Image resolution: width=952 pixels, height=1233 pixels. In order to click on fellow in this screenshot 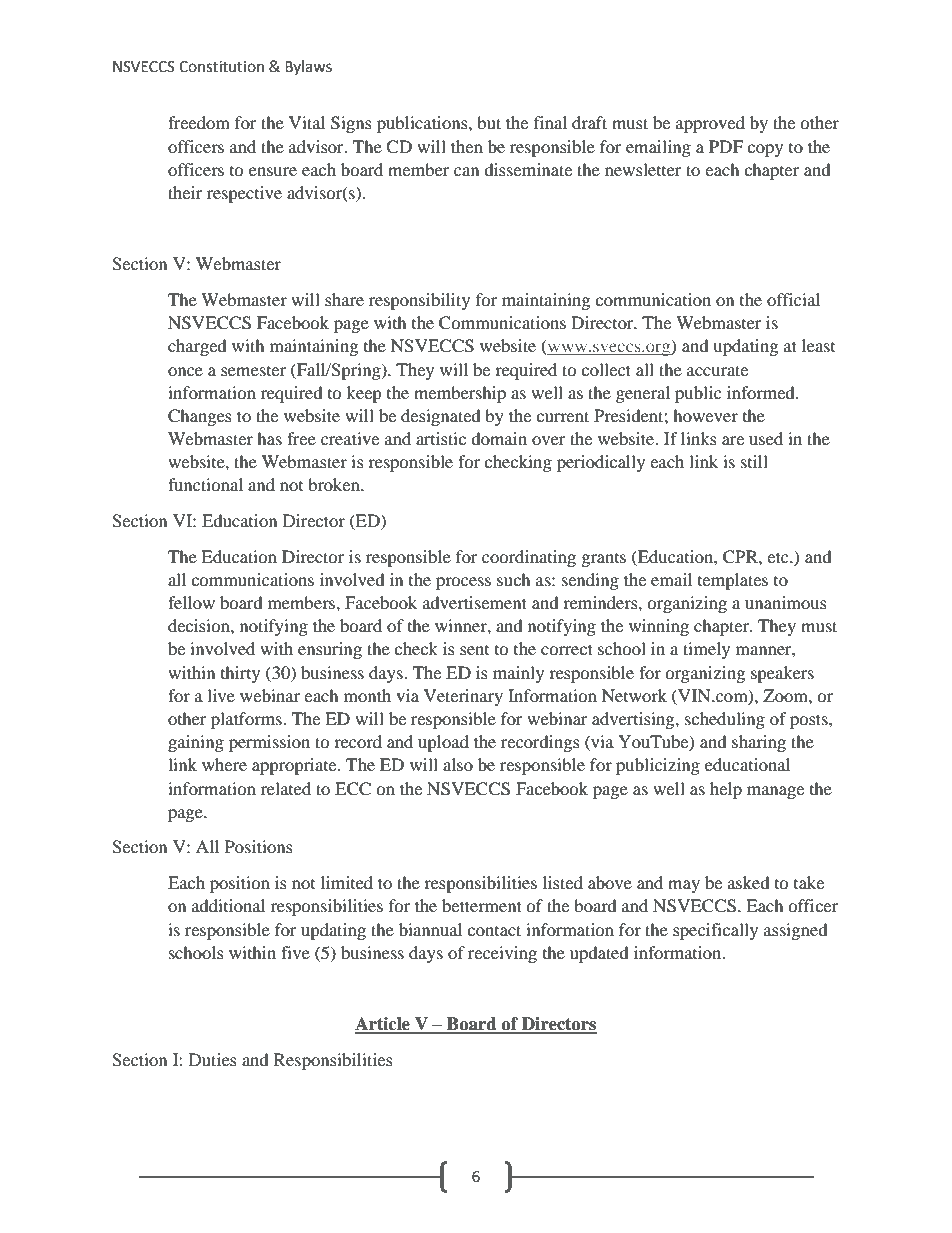, I will do `click(191, 602)`.
